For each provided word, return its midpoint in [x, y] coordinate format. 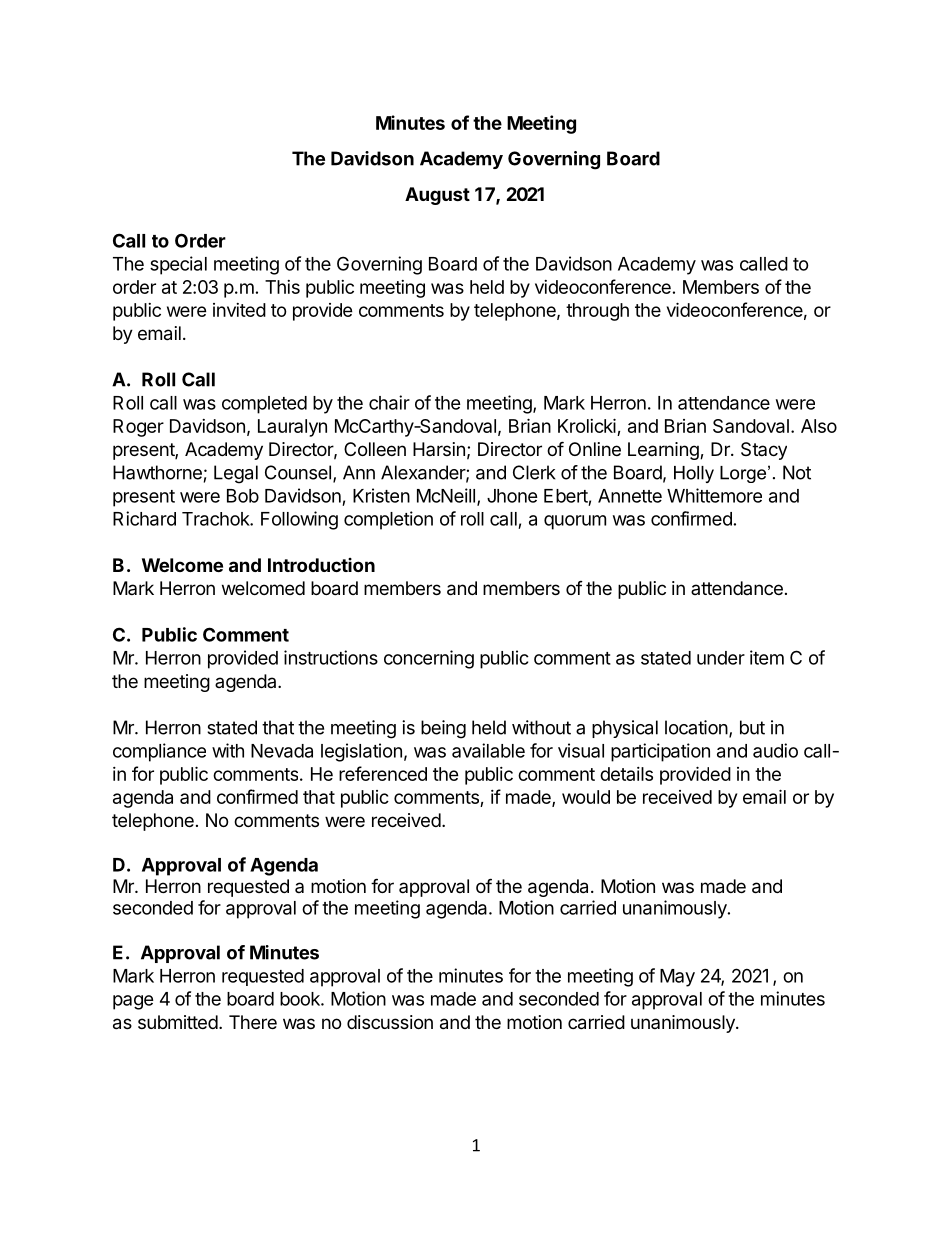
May [677, 978]
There [253, 1022]
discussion [390, 1022]
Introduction [321, 565]
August [437, 196]
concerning [429, 659]
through [597, 312]
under [721, 658]
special [178, 265]
